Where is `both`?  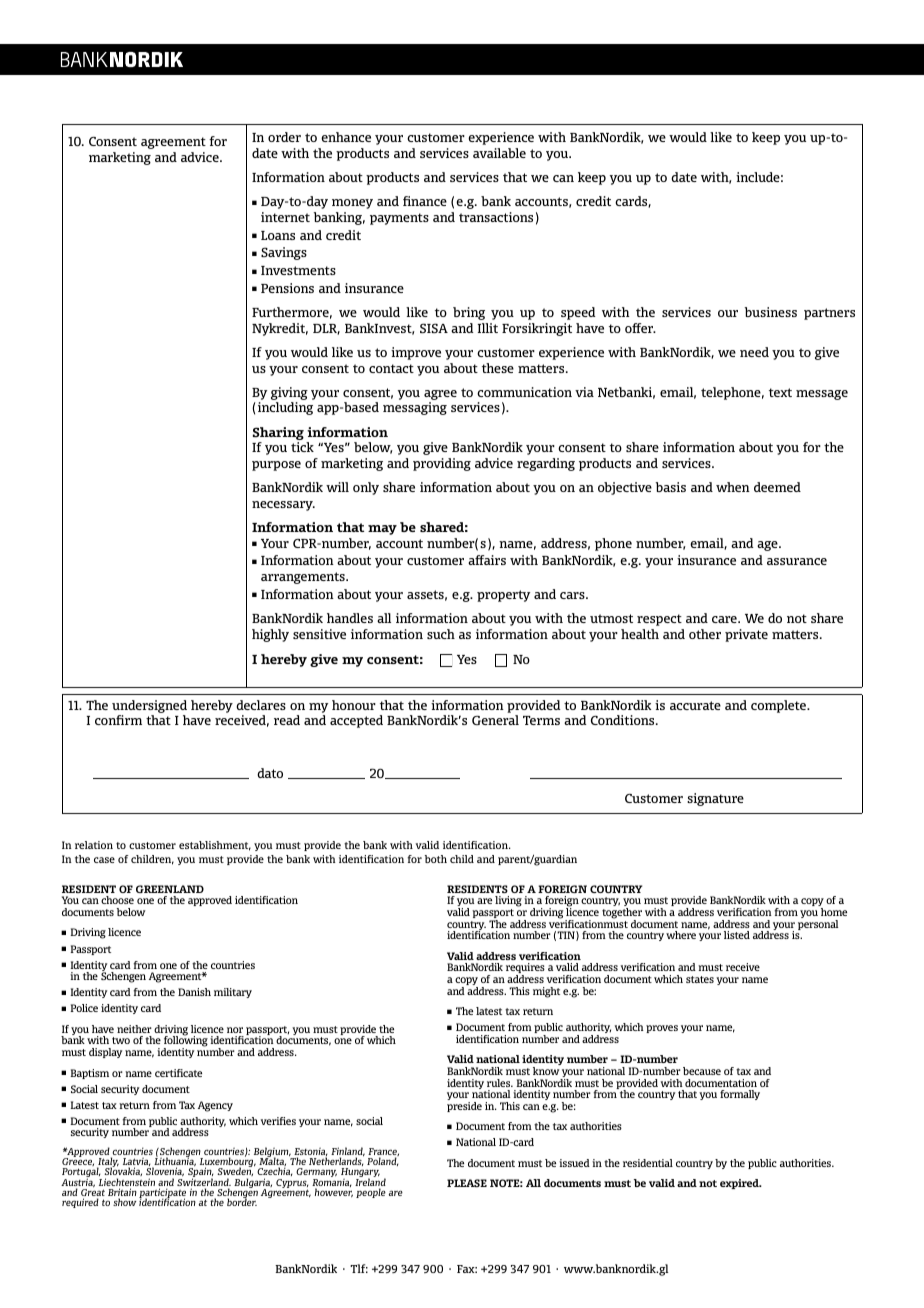 both is located at coordinates (436, 859).
